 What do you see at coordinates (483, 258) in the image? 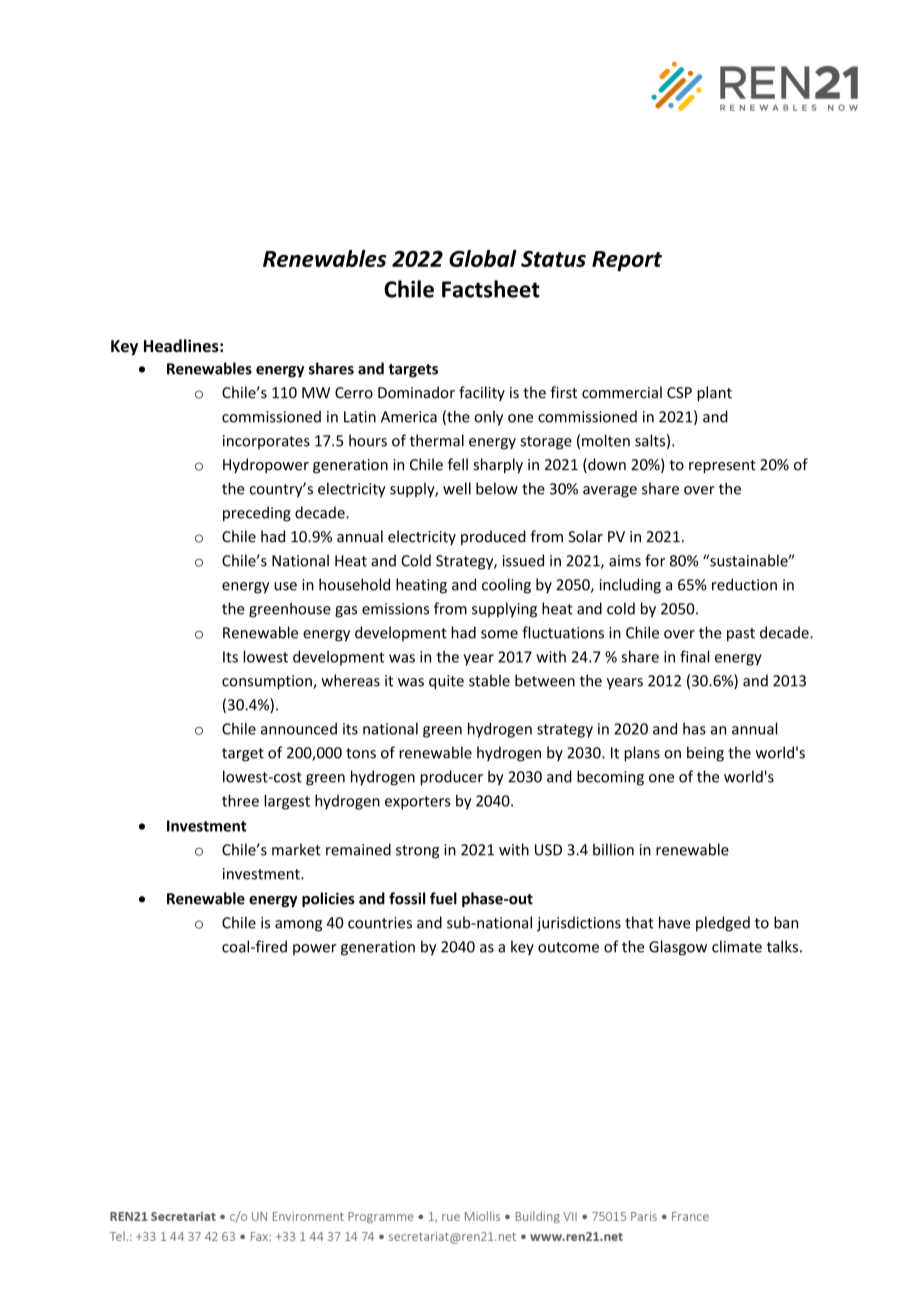
I see `Global` at bounding box center [483, 258].
